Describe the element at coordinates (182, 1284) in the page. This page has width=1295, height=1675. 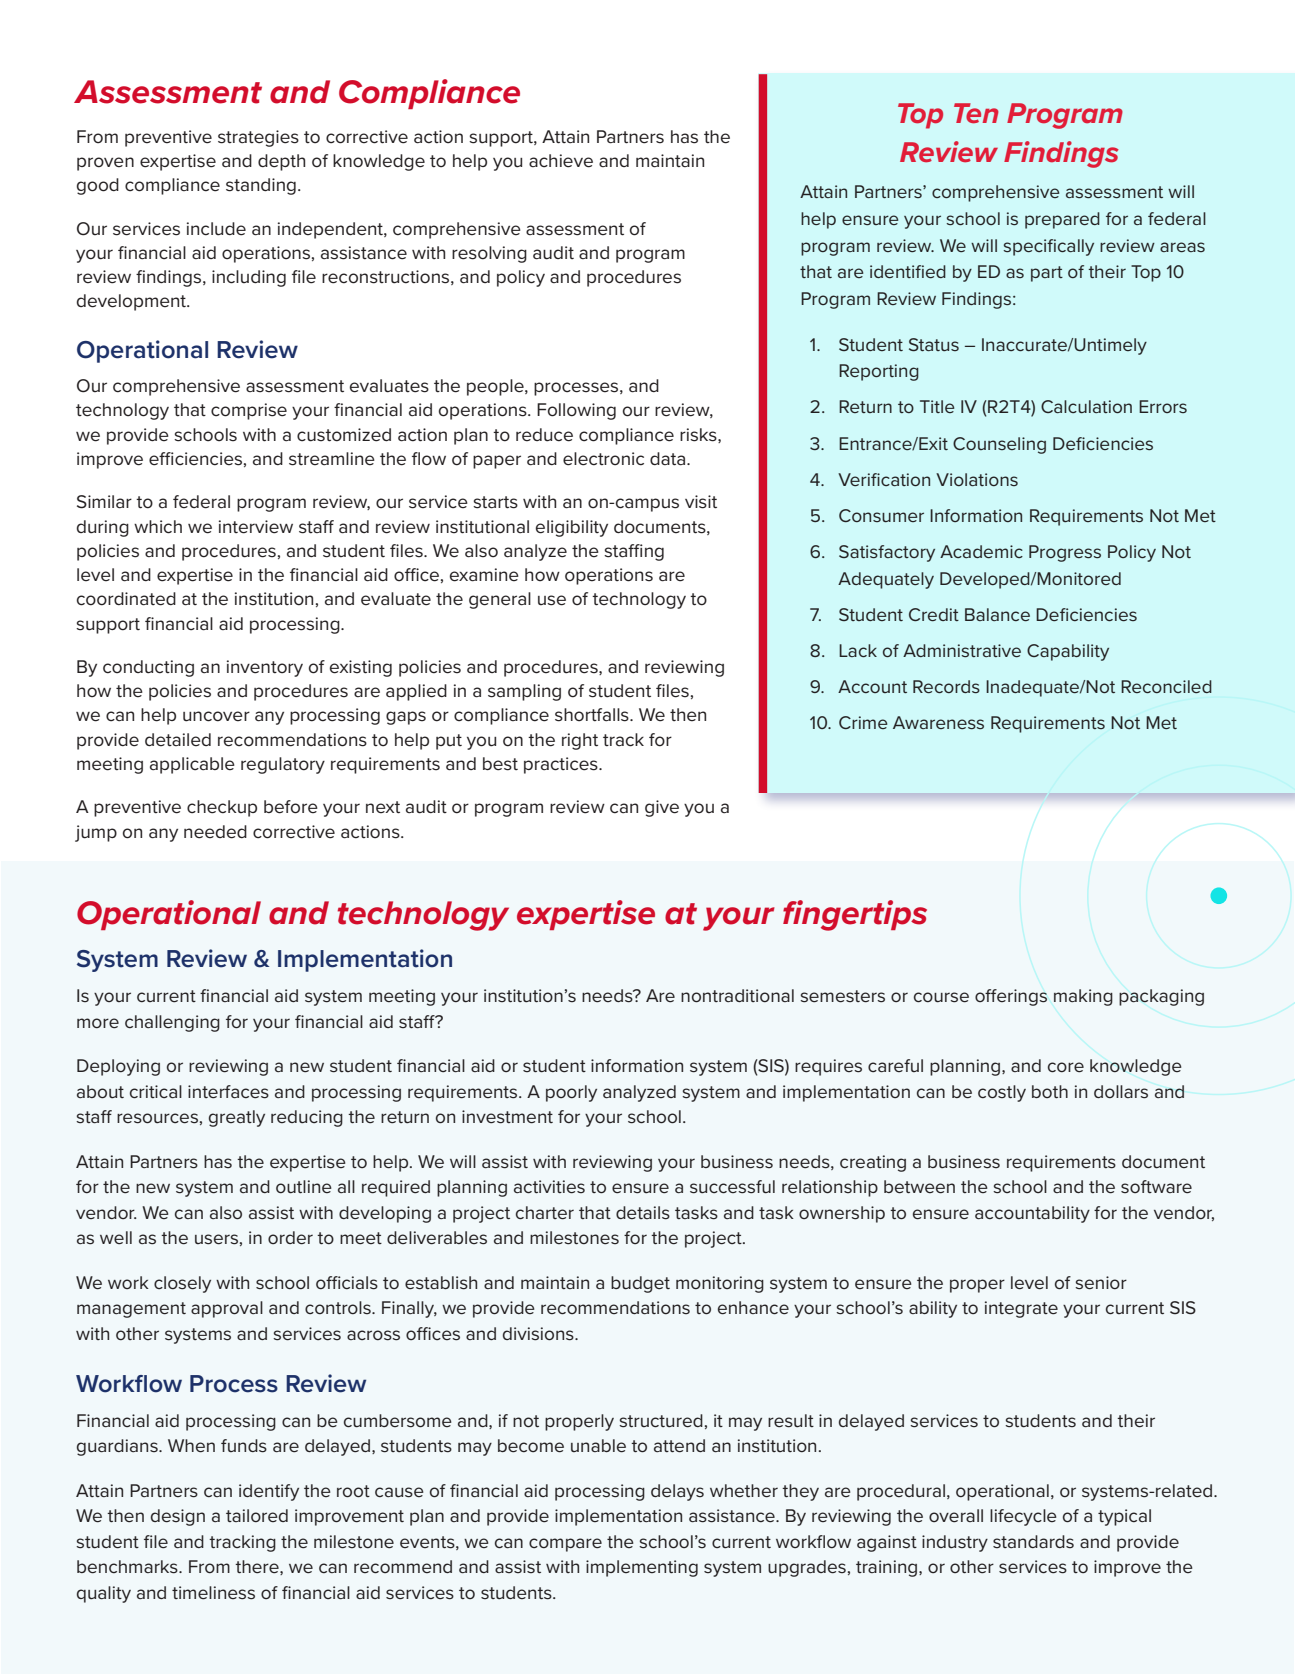
I see `closely` at that location.
